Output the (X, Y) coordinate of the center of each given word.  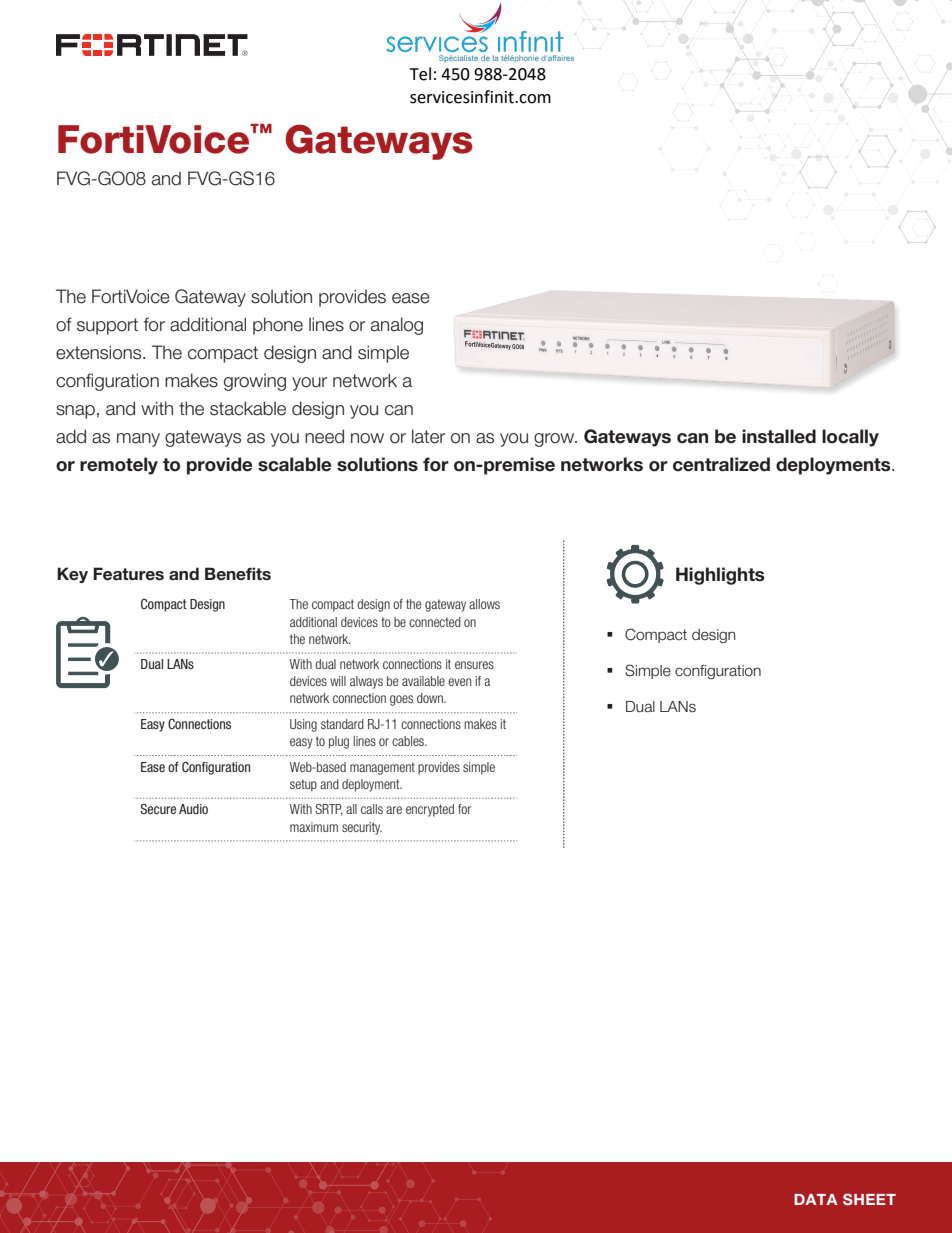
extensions (100, 352)
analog (397, 326)
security (362, 828)
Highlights (720, 576)
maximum (314, 827)
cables (409, 741)
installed (779, 436)
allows (484, 604)
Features (128, 574)
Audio (193, 809)
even (459, 682)
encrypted (430, 810)
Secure (158, 809)
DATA (816, 1199)
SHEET (869, 1199)
